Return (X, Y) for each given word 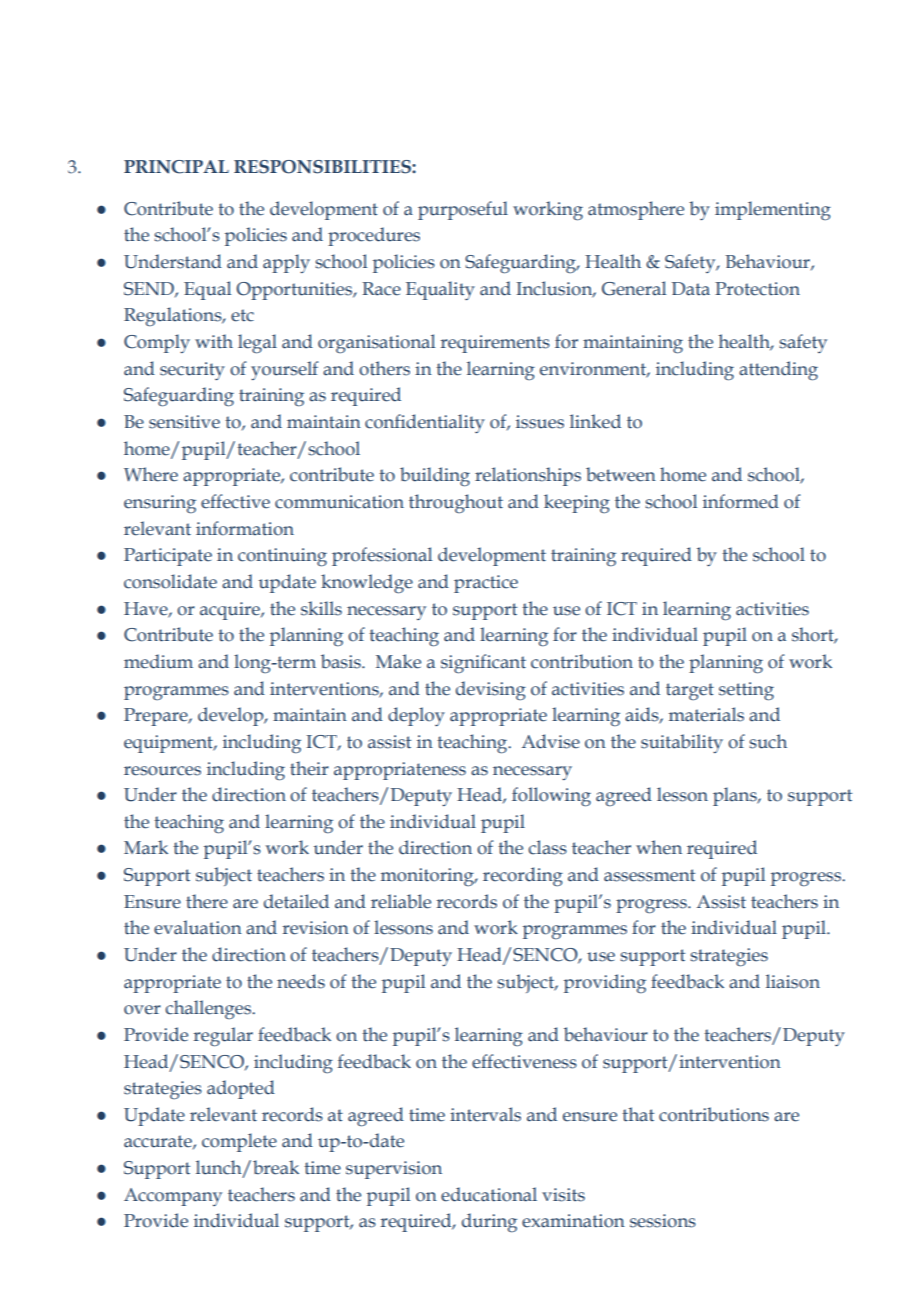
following (551, 797)
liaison (793, 981)
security (192, 371)
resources (162, 771)
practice (486, 584)
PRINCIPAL (176, 167)
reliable (401, 901)
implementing (773, 210)
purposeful (463, 210)
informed (741, 501)
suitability (682, 743)
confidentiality (425, 423)
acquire (231, 611)
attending (778, 371)
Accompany (173, 1197)
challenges (209, 1009)
